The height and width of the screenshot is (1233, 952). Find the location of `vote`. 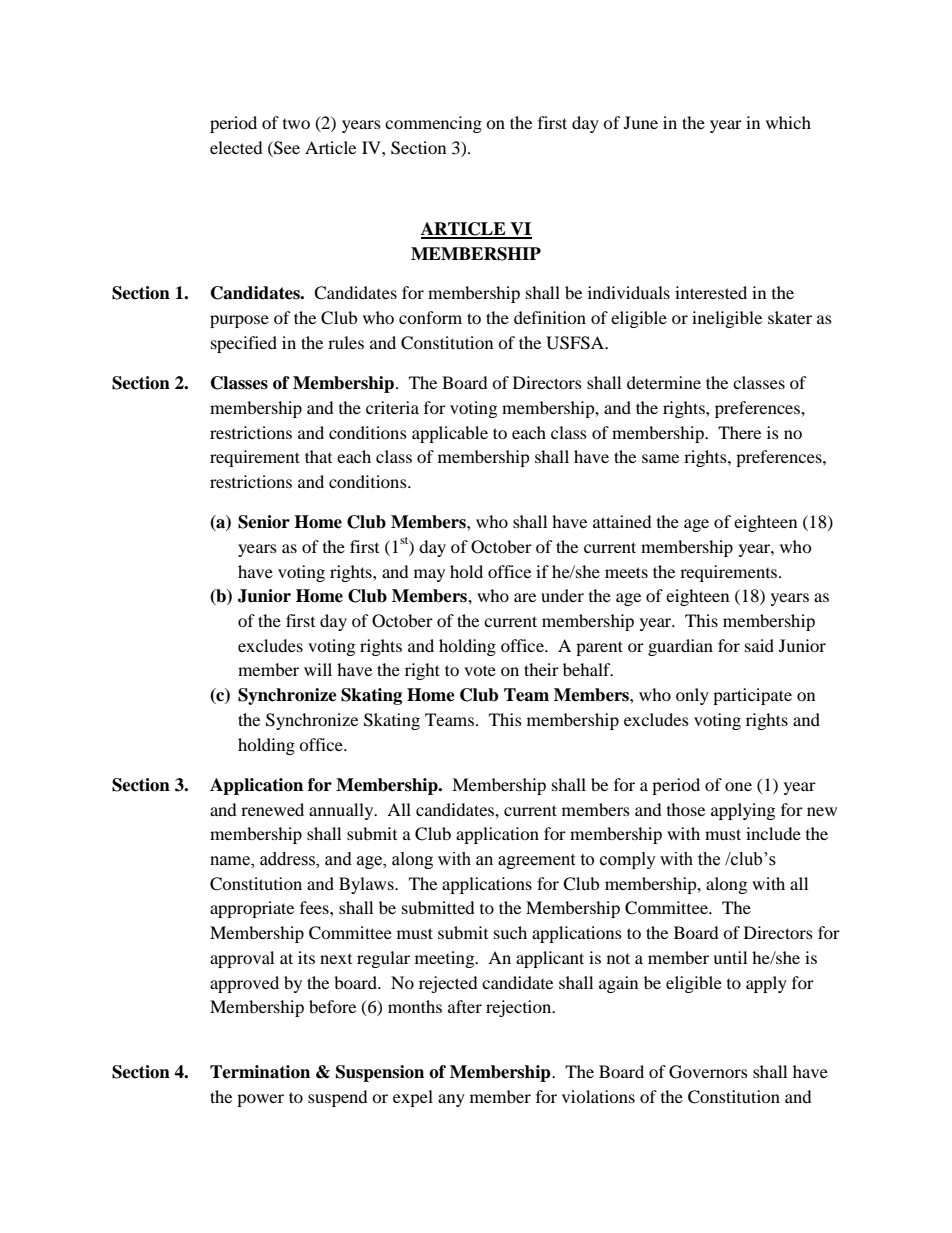

vote is located at coordinates (480, 670).
